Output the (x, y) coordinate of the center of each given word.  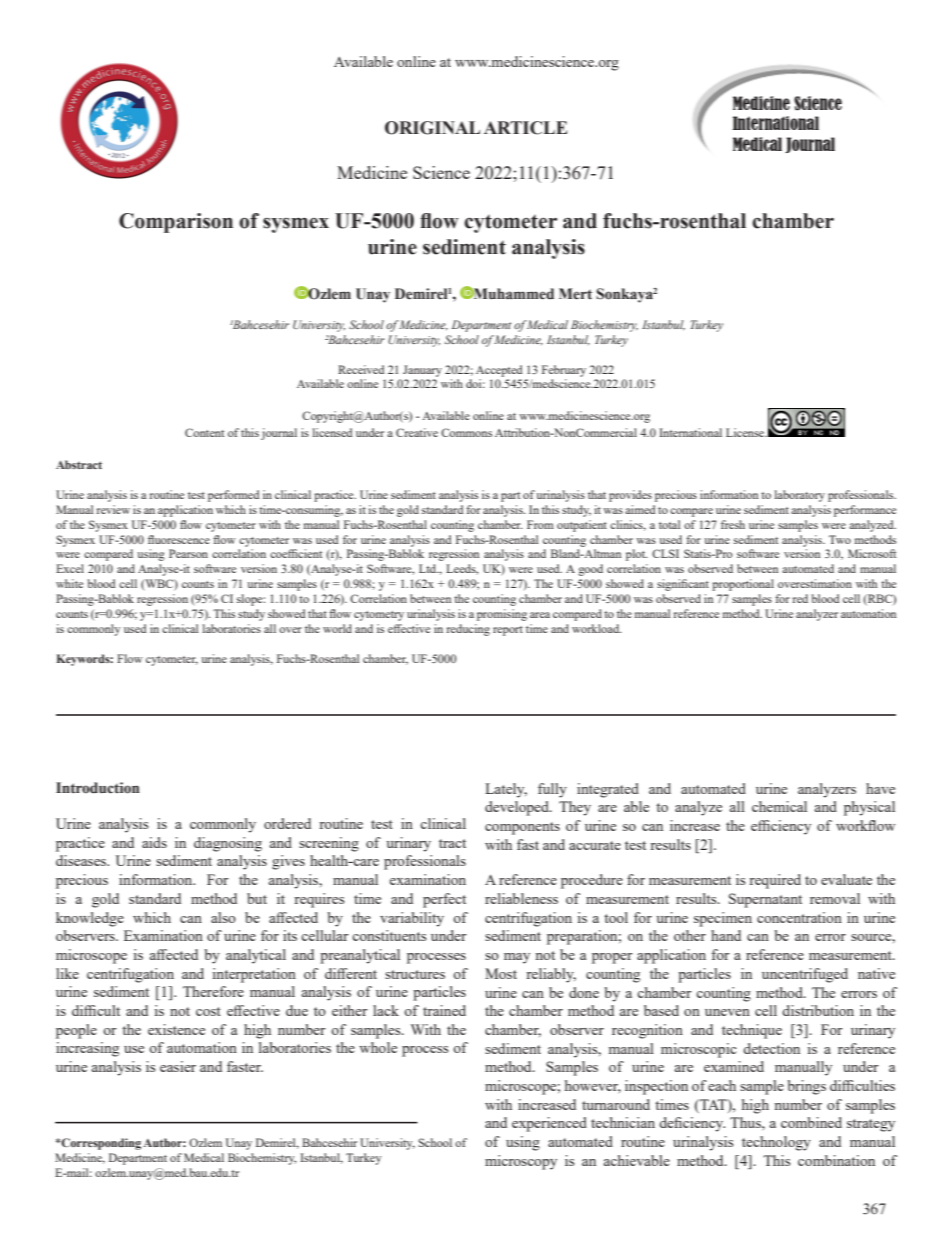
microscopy (521, 1162)
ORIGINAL (432, 128)
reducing (468, 630)
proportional (743, 585)
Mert (575, 294)
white (69, 583)
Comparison (176, 223)
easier (178, 1066)
